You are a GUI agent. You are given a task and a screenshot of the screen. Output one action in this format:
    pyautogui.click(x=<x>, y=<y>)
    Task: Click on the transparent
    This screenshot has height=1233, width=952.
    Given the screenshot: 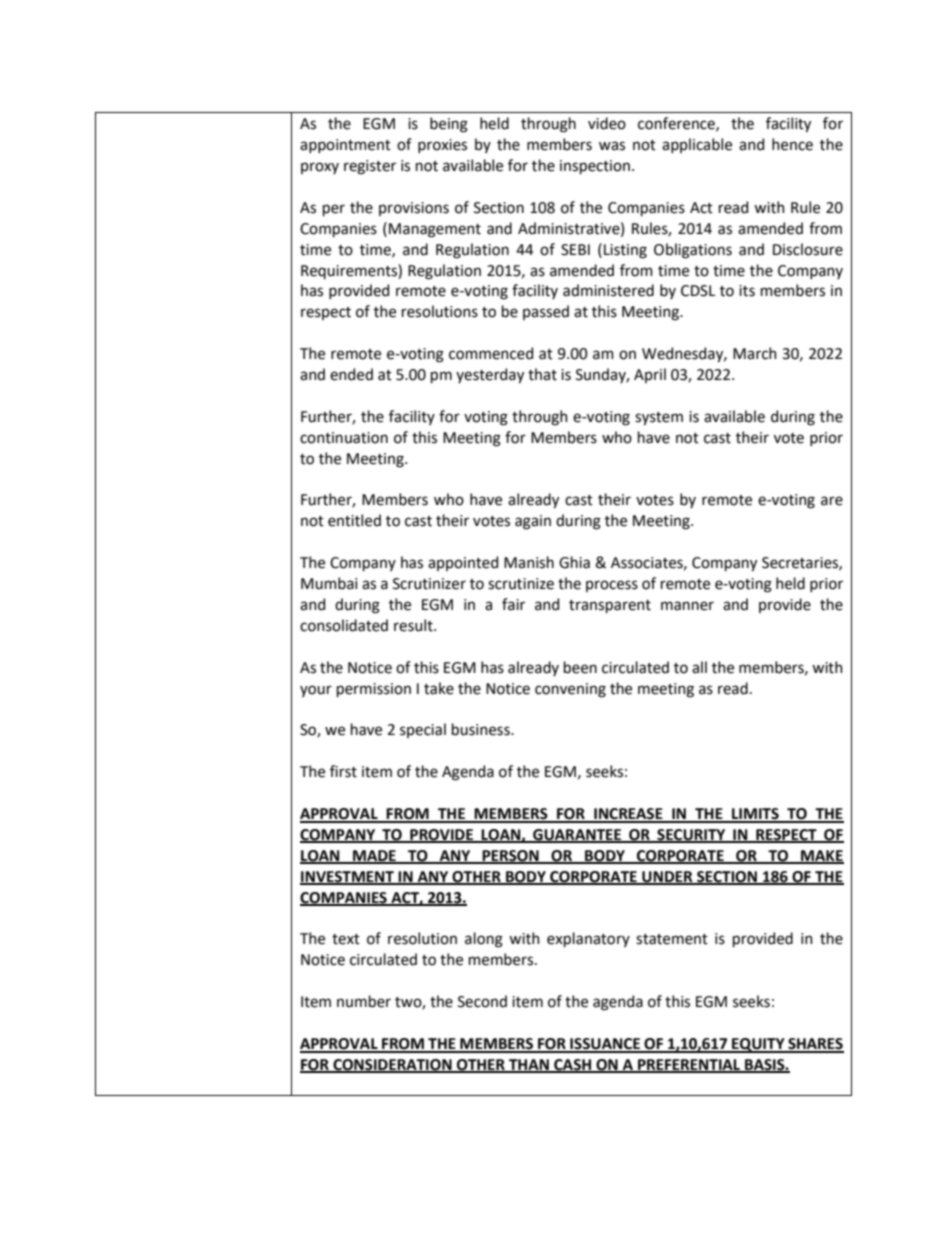 What is the action you would take?
    pyautogui.click(x=610, y=606)
